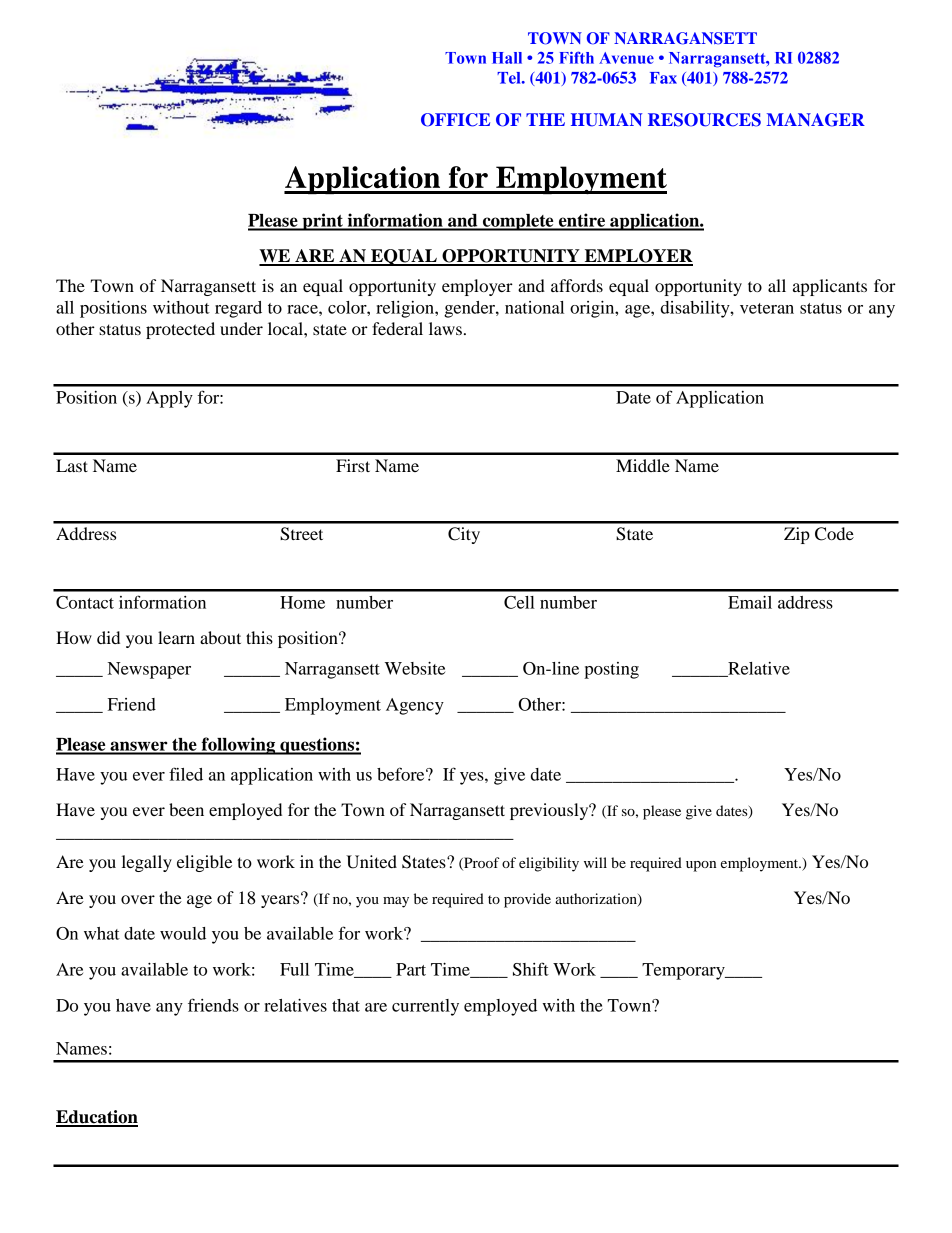 Image resolution: width=952 pixels, height=1233 pixels. Describe the element at coordinates (701, 866) in the image. I see `upon` at that location.
